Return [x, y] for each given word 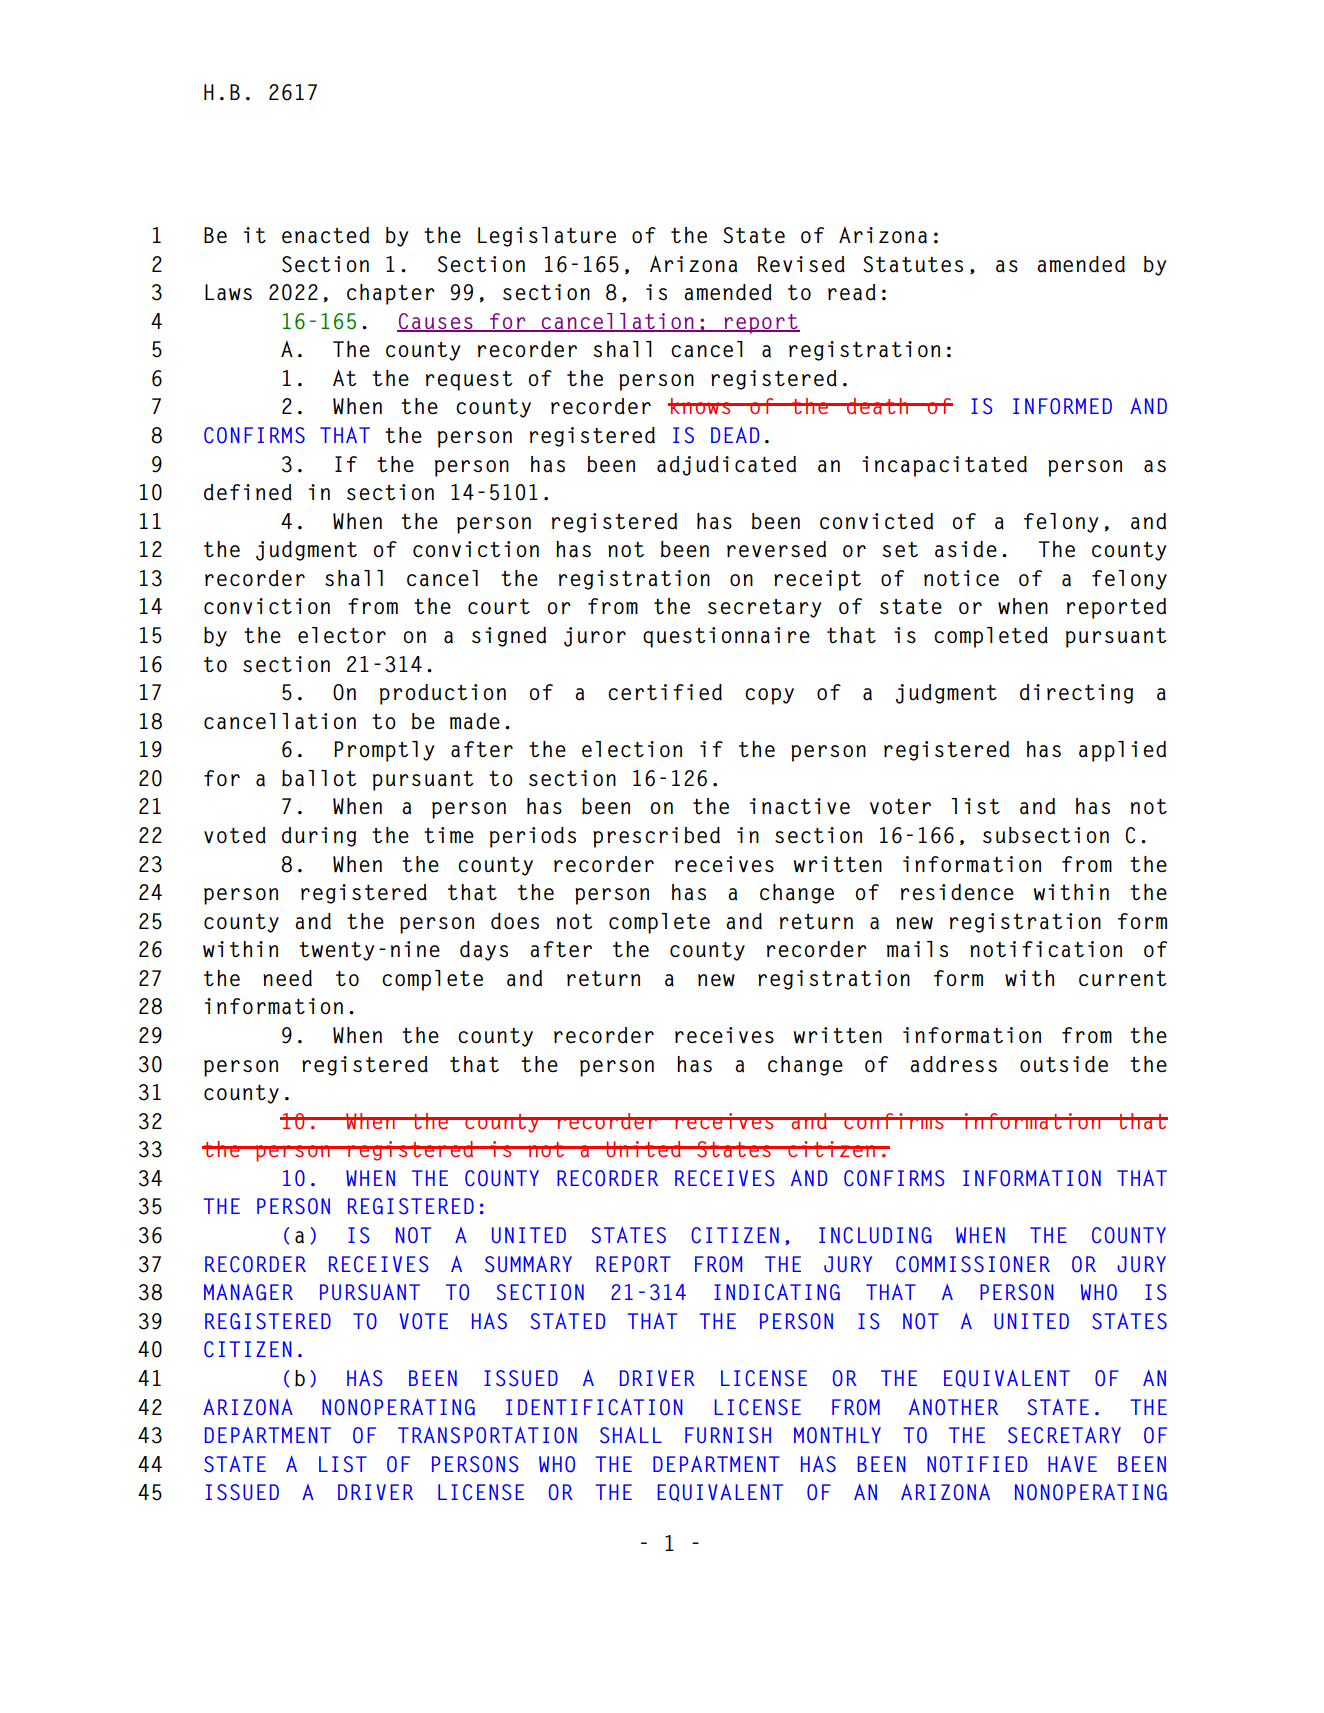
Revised [801, 264]
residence [957, 892]
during [319, 837]
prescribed [656, 837]
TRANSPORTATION [487, 1435]
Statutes [913, 264]
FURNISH [728, 1435]
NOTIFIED [977, 1464]
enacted [325, 235]
